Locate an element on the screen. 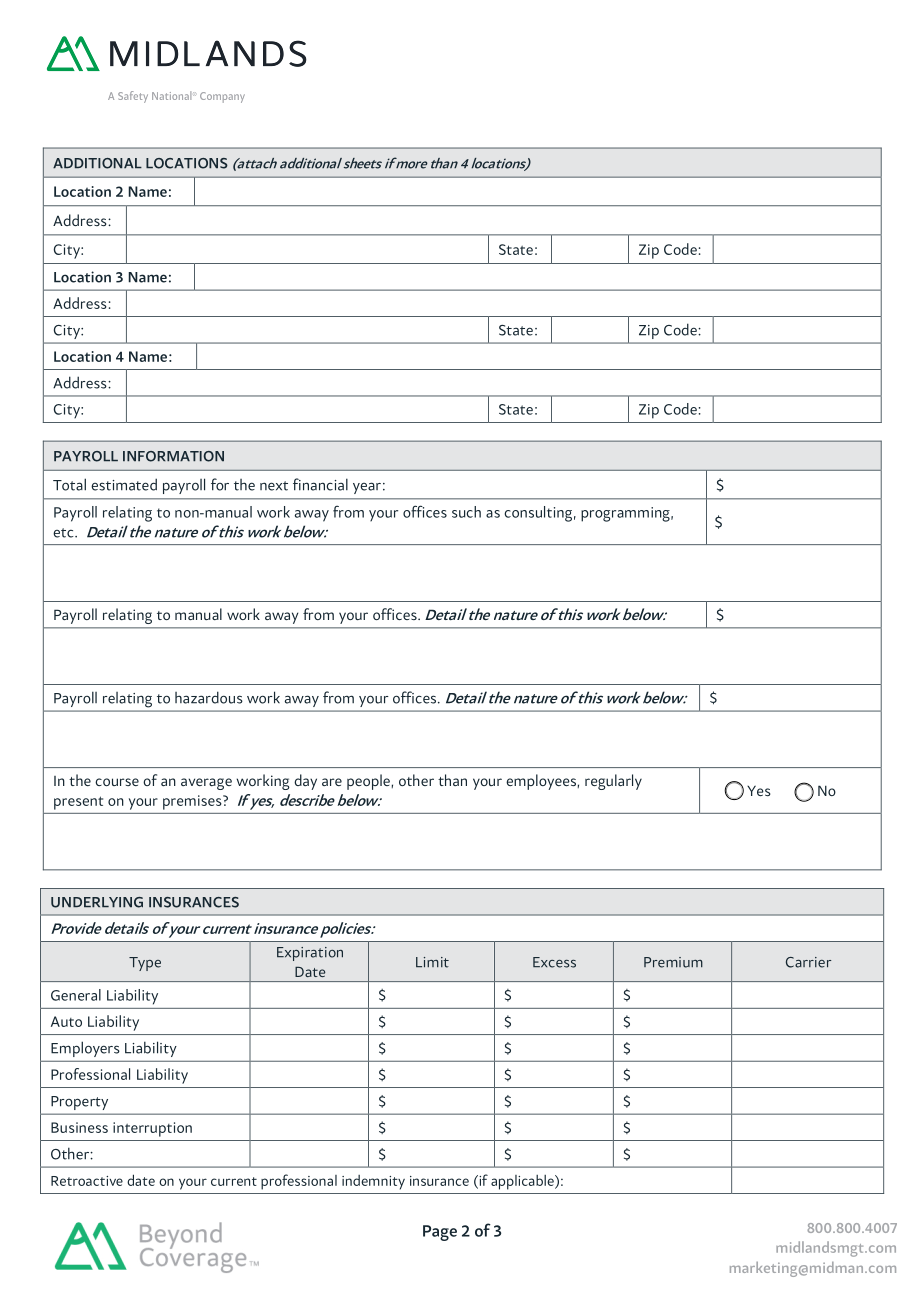 This screenshot has width=924, height=1308. premises is located at coordinates (193, 802).
